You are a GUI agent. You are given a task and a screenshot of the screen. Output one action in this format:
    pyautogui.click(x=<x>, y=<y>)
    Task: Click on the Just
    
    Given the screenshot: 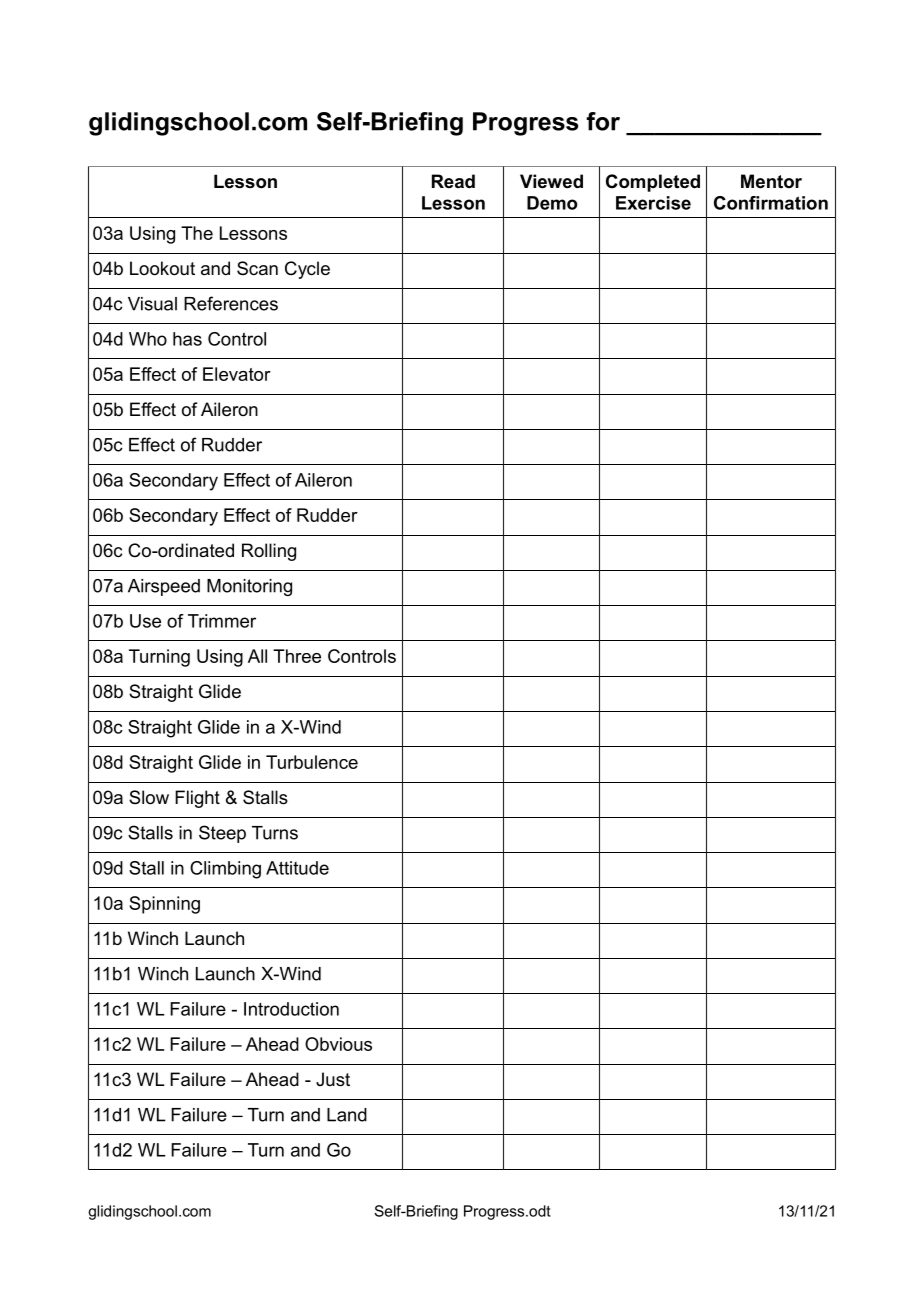 What is the action you would take?
    pyautogui.click(x=333, y=1079)
